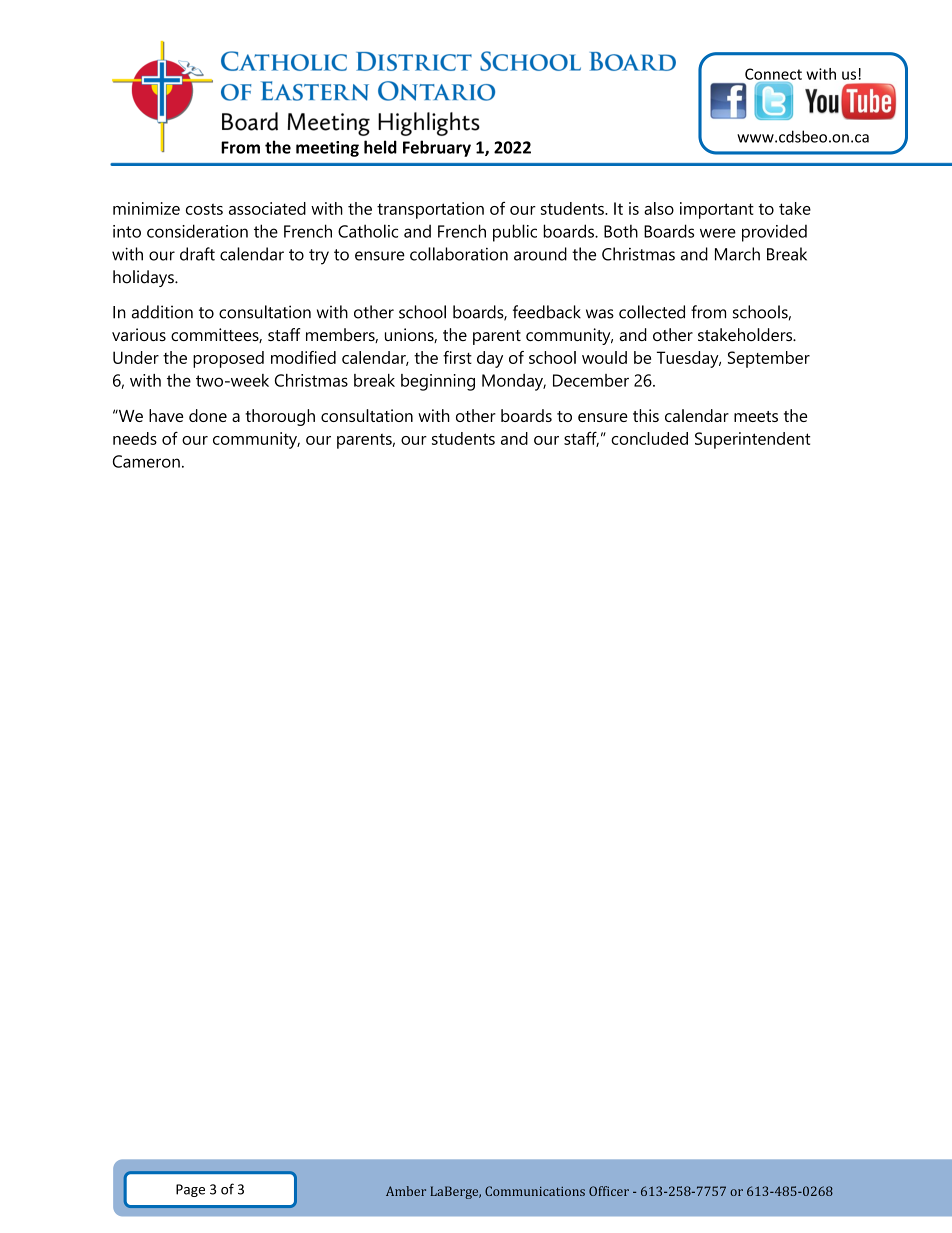 The height and width of the screenshot is (1233, 952). I want to click on important, so click(717, 210).
